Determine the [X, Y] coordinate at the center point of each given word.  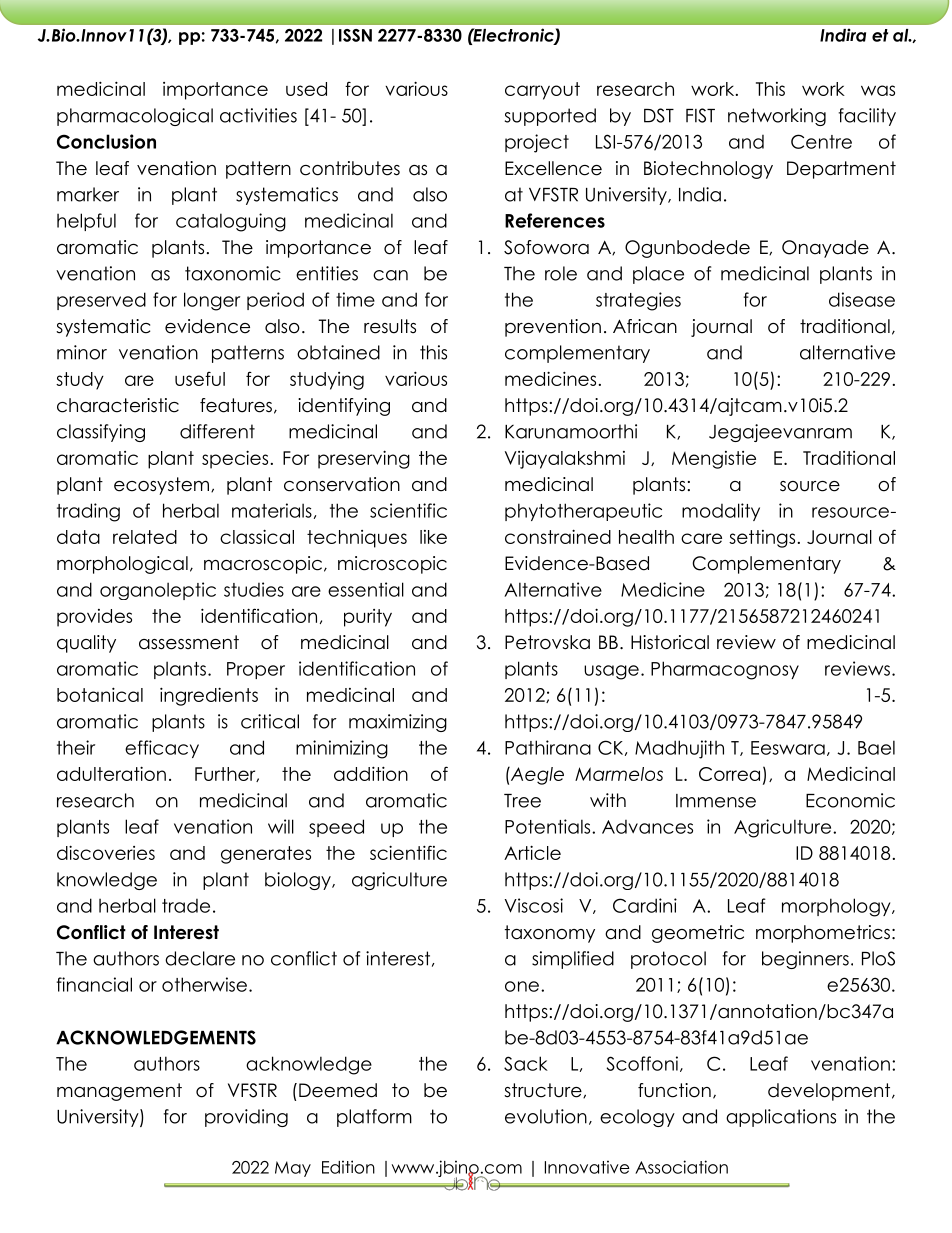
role [561, 273]
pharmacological [135, 117]
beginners [805, 960]
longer [212, 301]
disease [862, 299]
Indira [843, 35]
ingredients [209, 696]
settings [762, 539]
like [433, 537]
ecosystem [161, 486]
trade [186, 906]
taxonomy [550, 934]
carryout [542, 91]
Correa [729, 774]
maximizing [398, 723]
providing [246, 1118]
